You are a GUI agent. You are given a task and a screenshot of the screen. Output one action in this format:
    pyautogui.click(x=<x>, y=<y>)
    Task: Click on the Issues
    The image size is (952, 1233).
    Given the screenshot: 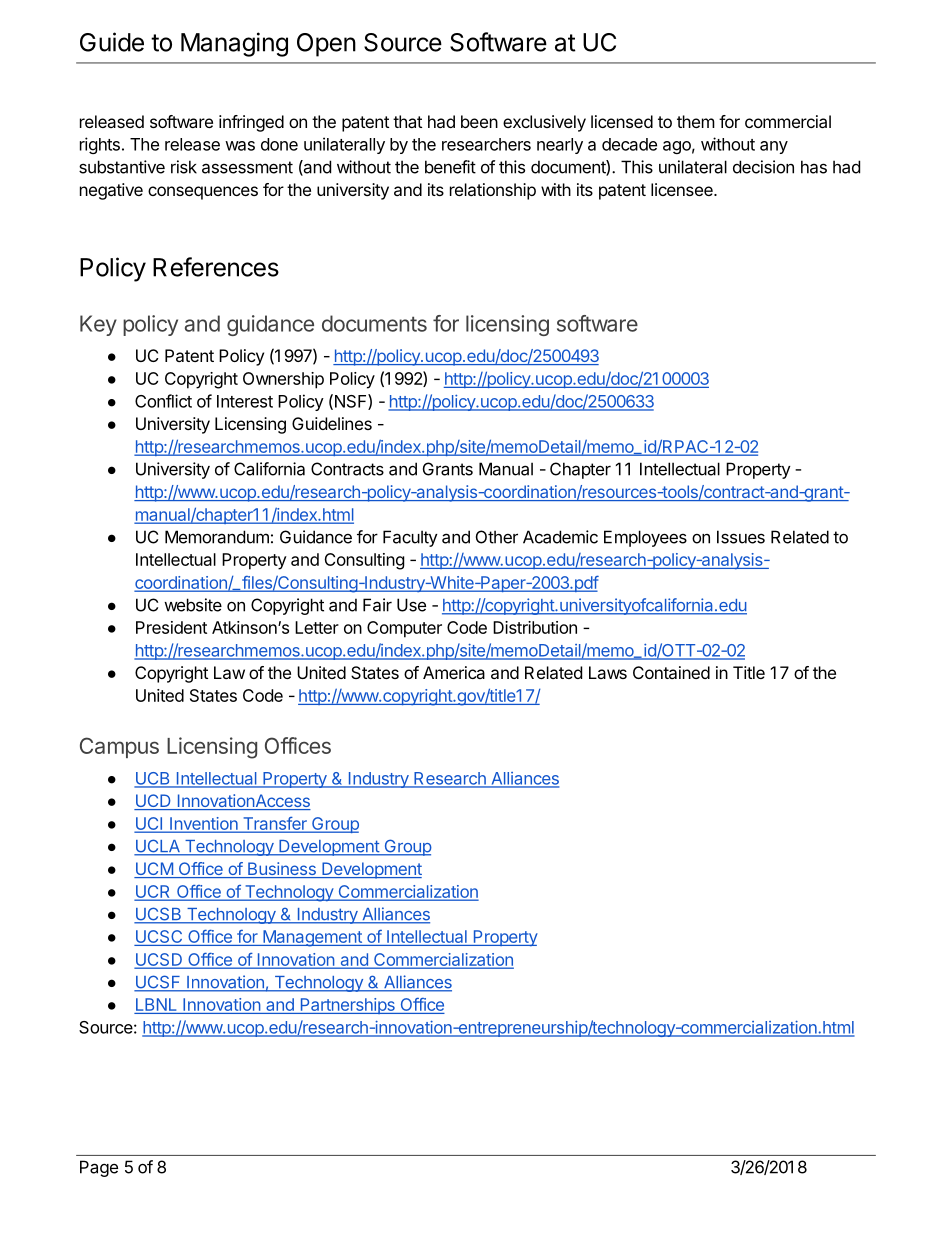 What is the action you would take?
    pyautogui.click(x=741, y=537)
